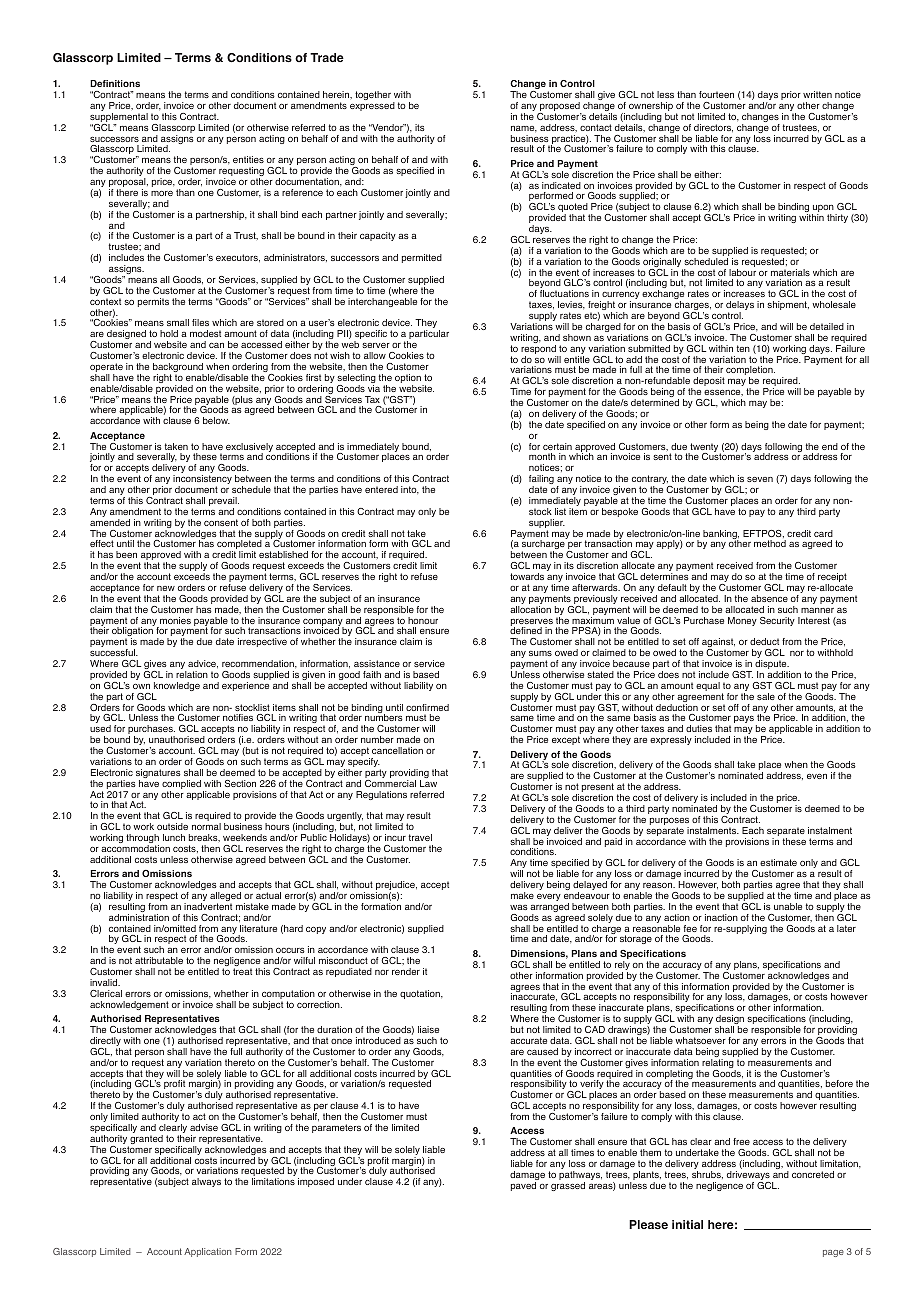 Image resolution: width=924 pixels, height=1308 pixels. What do you see at coordinates (174, 837) in the page?
I see `lunch` at bounding box center [174, 837].
